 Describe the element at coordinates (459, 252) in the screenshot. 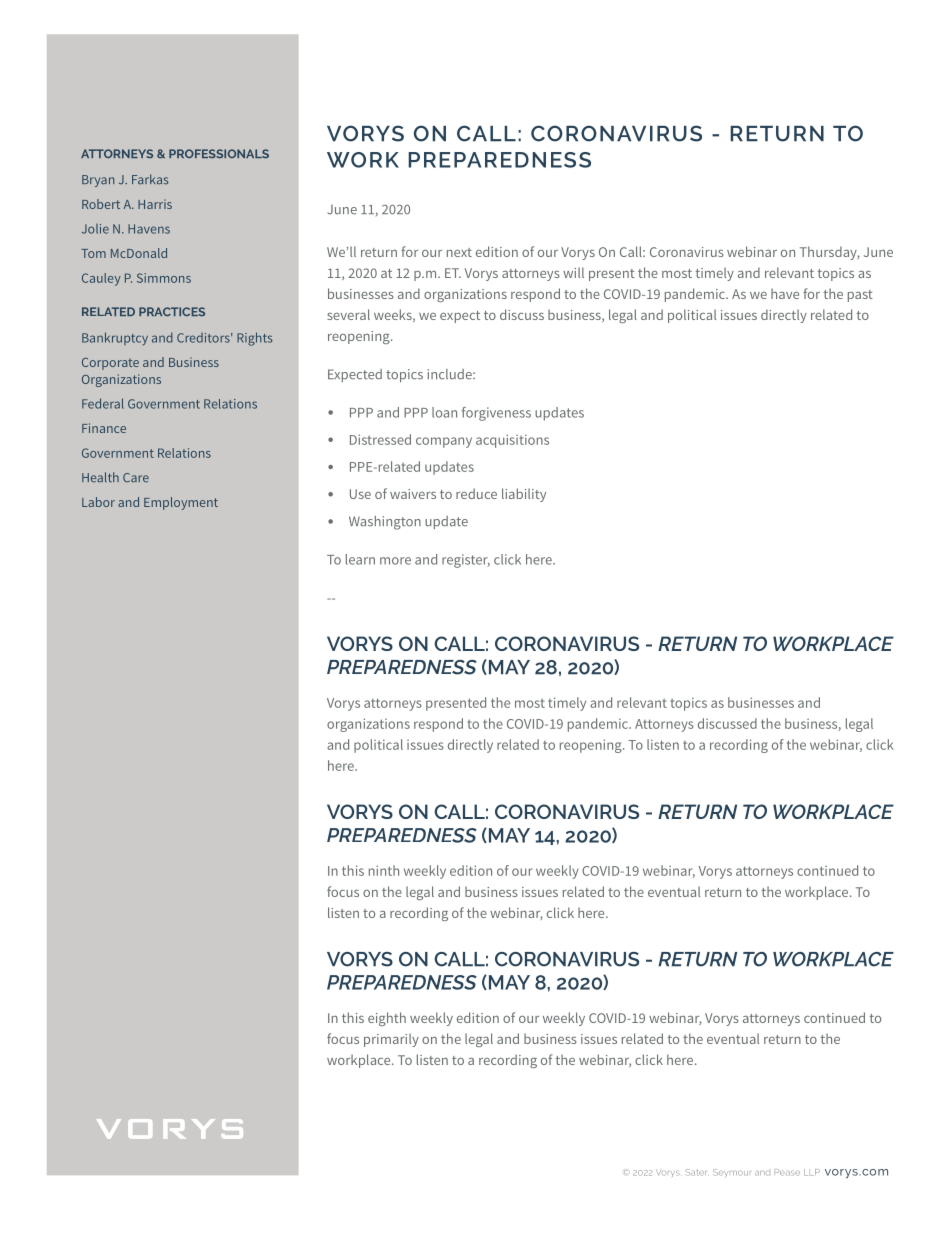

I see `next` at that location.
